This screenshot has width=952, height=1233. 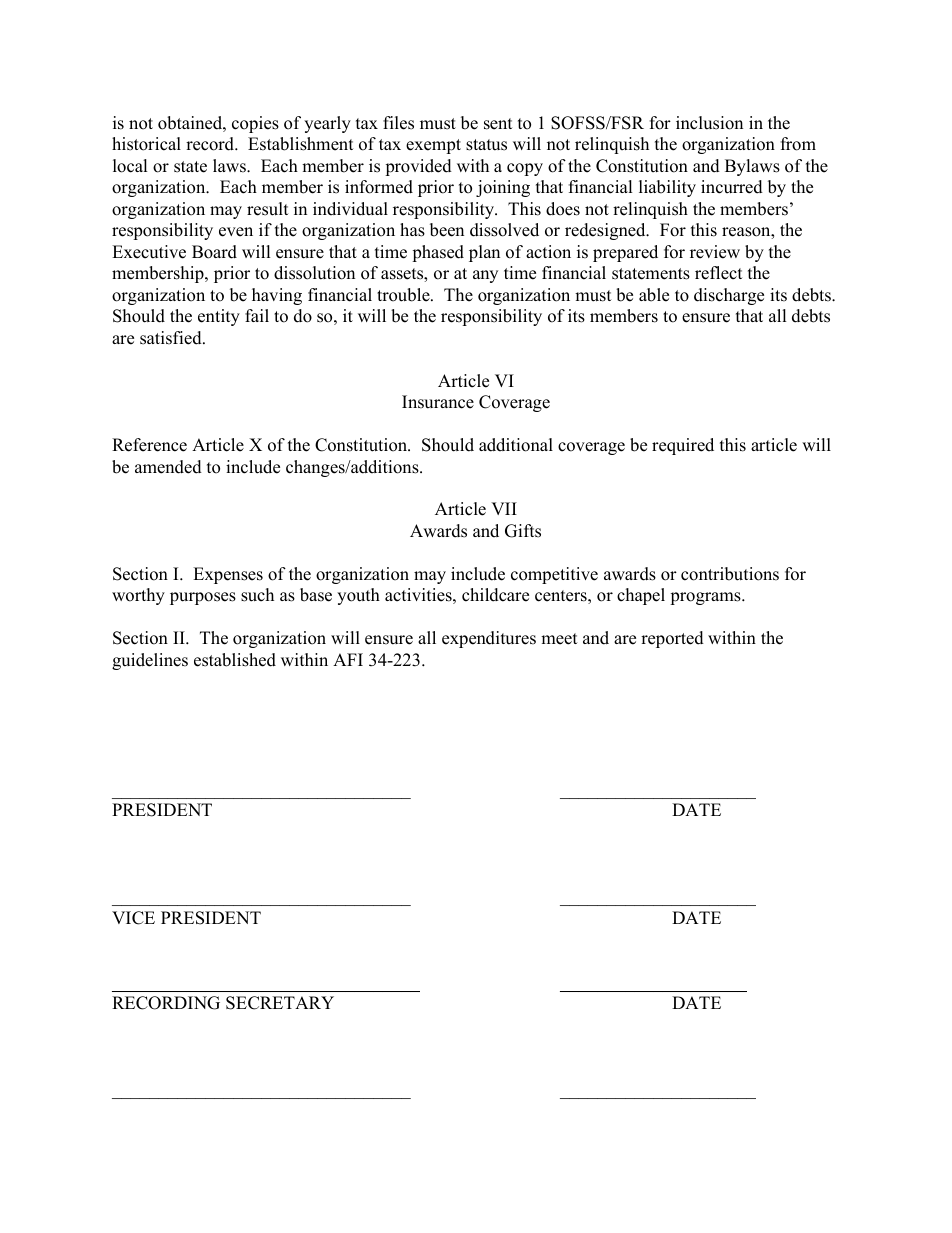 What do you see at coordinates (504, 508) in the screenshot?
I see `VII` at bounding box center [504, 508].
